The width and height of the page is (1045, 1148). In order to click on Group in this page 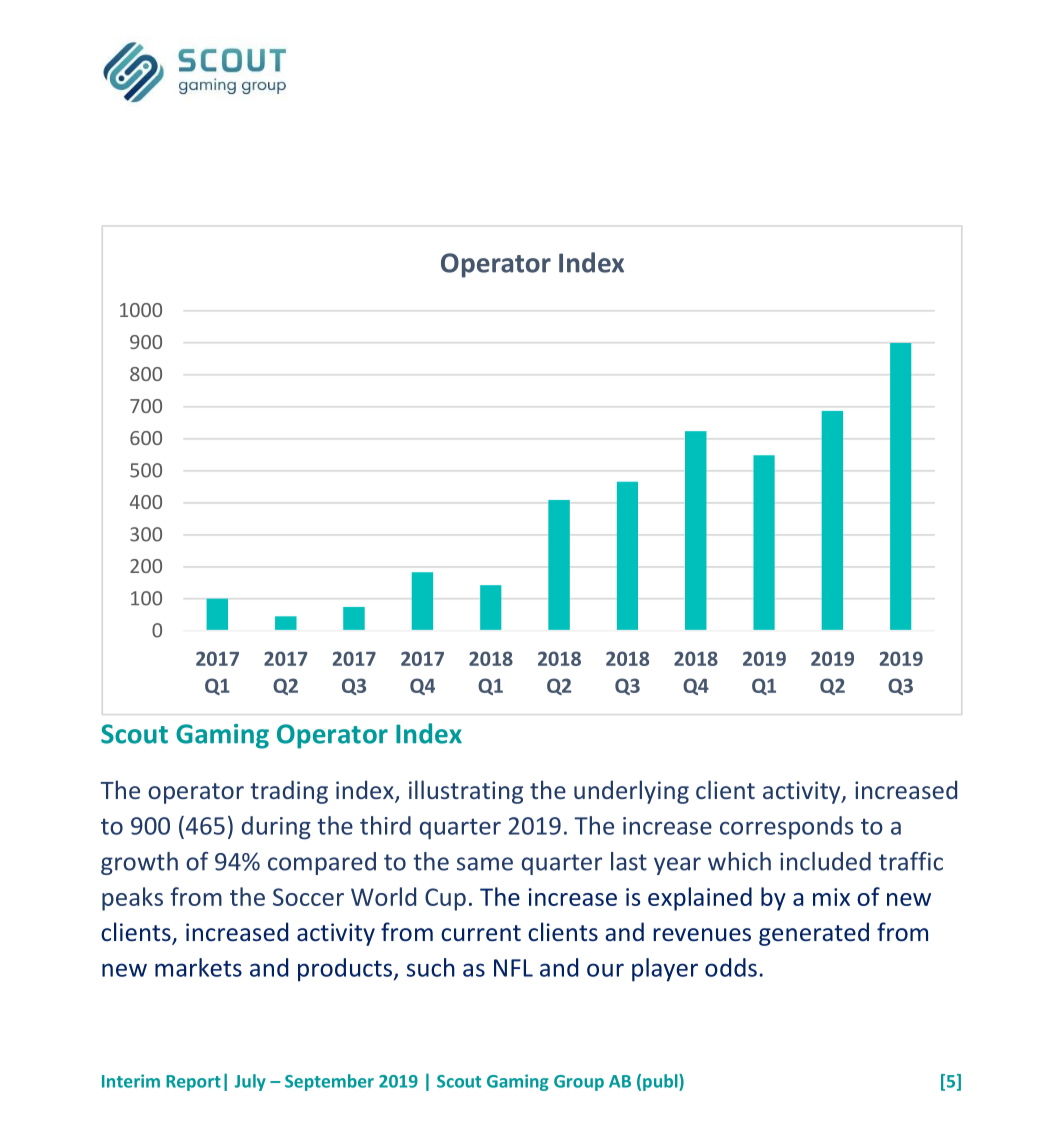, I will do `click(579, 1083)`.
